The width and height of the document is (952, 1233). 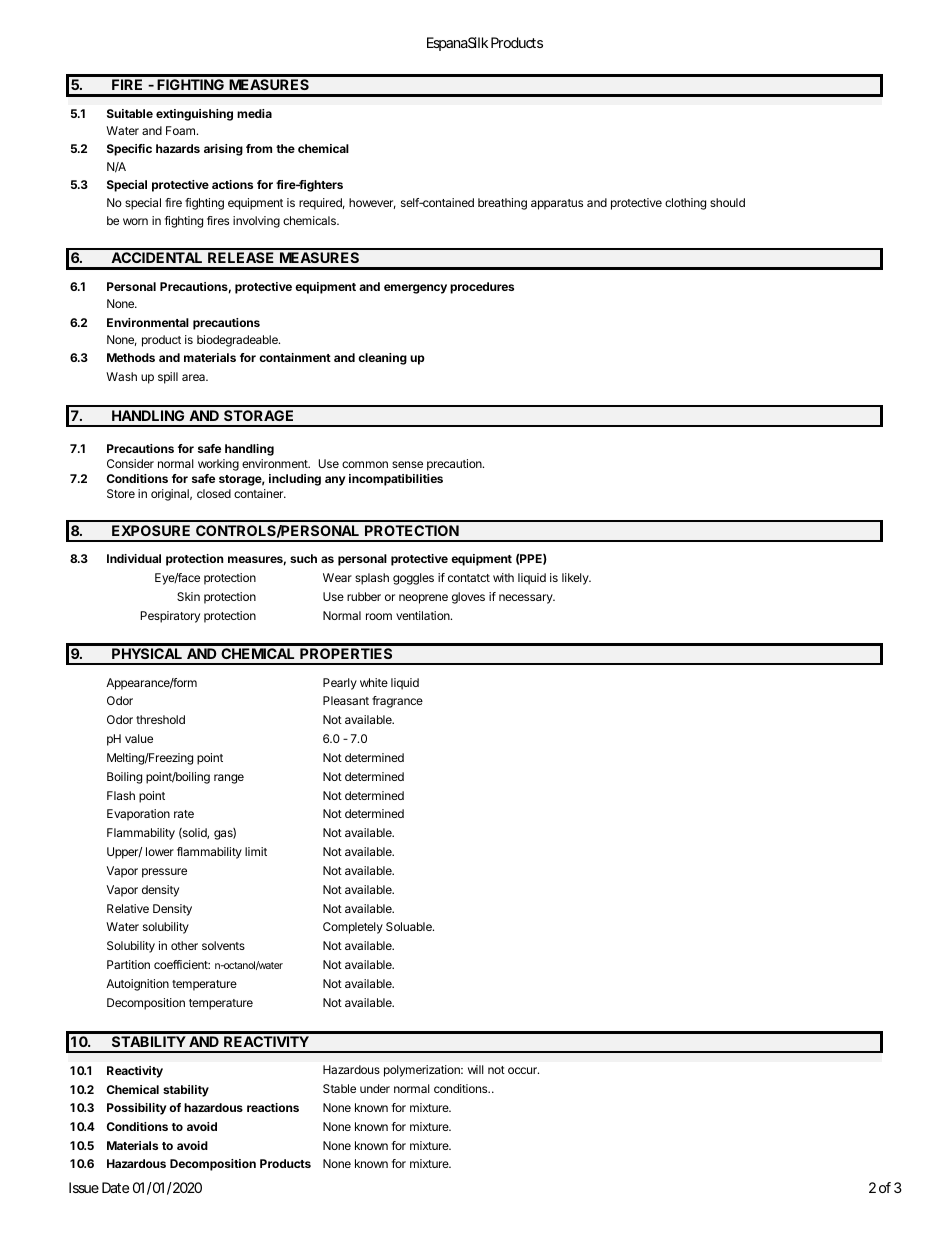 I want to click on hazards, so click(x=178, y=148).
